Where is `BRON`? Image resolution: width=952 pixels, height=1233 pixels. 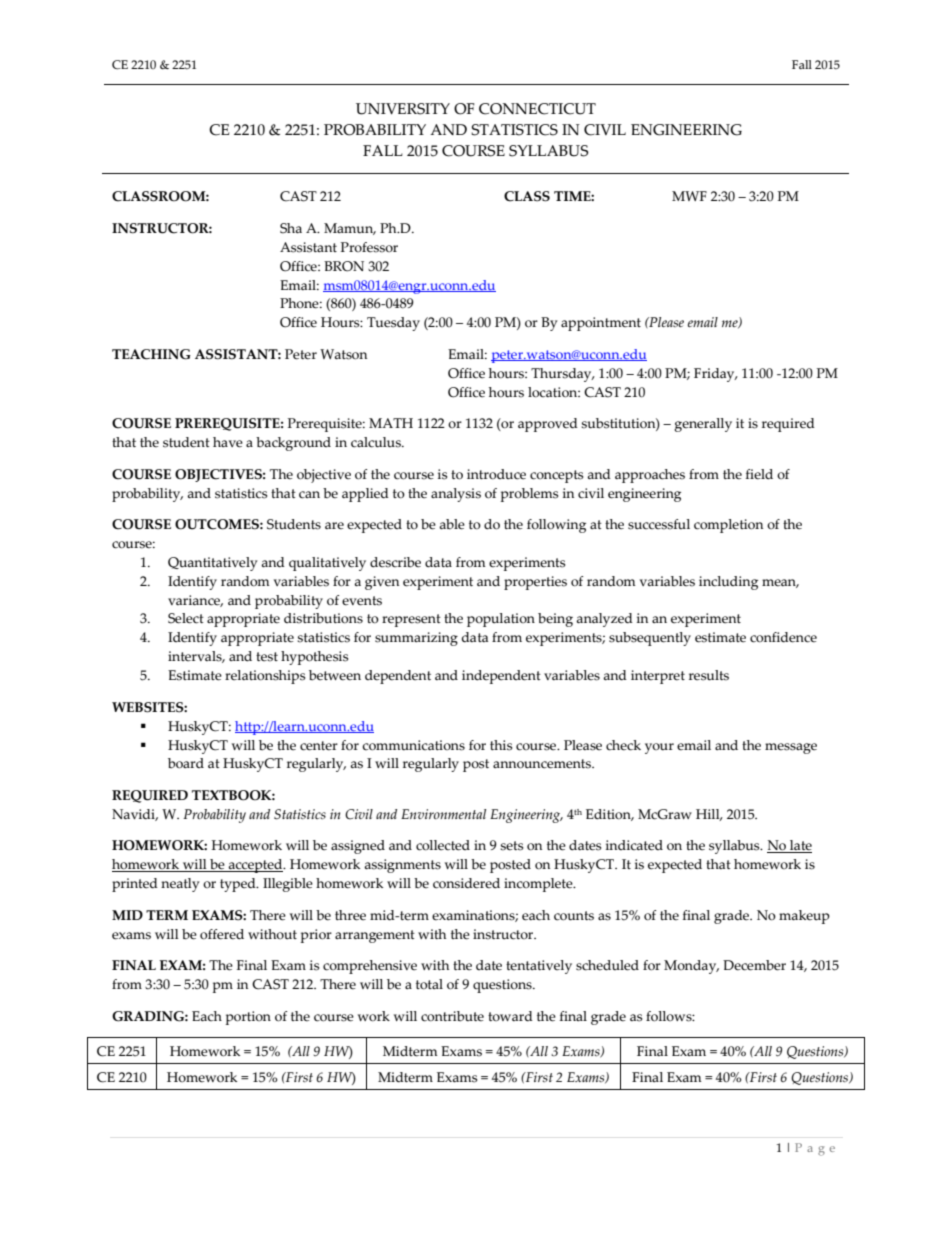
BRON is located at coordinates (344, 266).
